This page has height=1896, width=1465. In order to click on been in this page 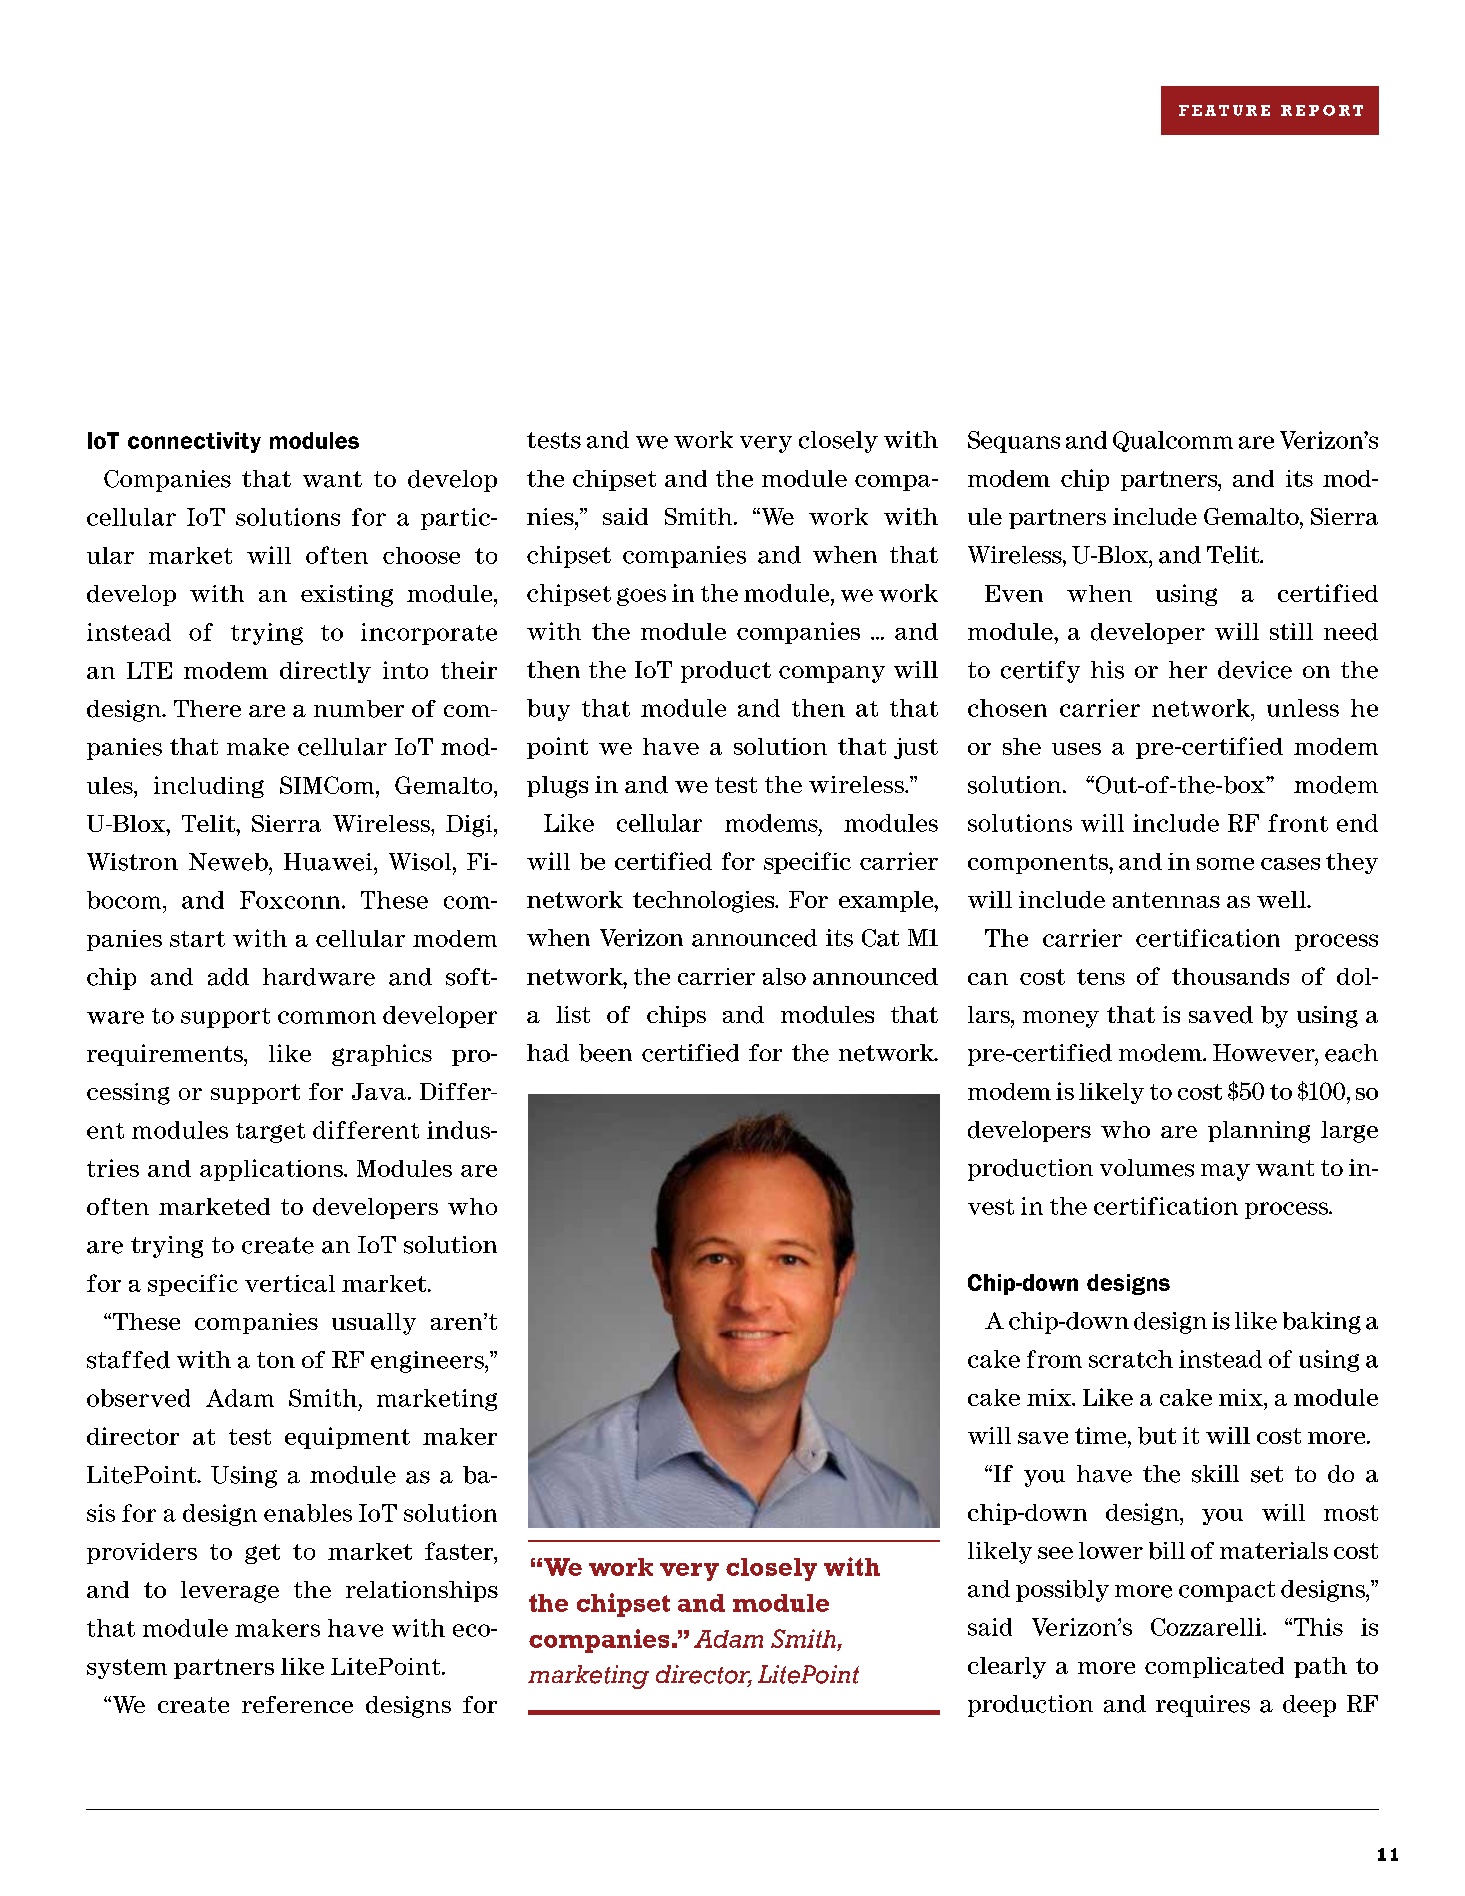, I will do `click(605, 1053)`.
